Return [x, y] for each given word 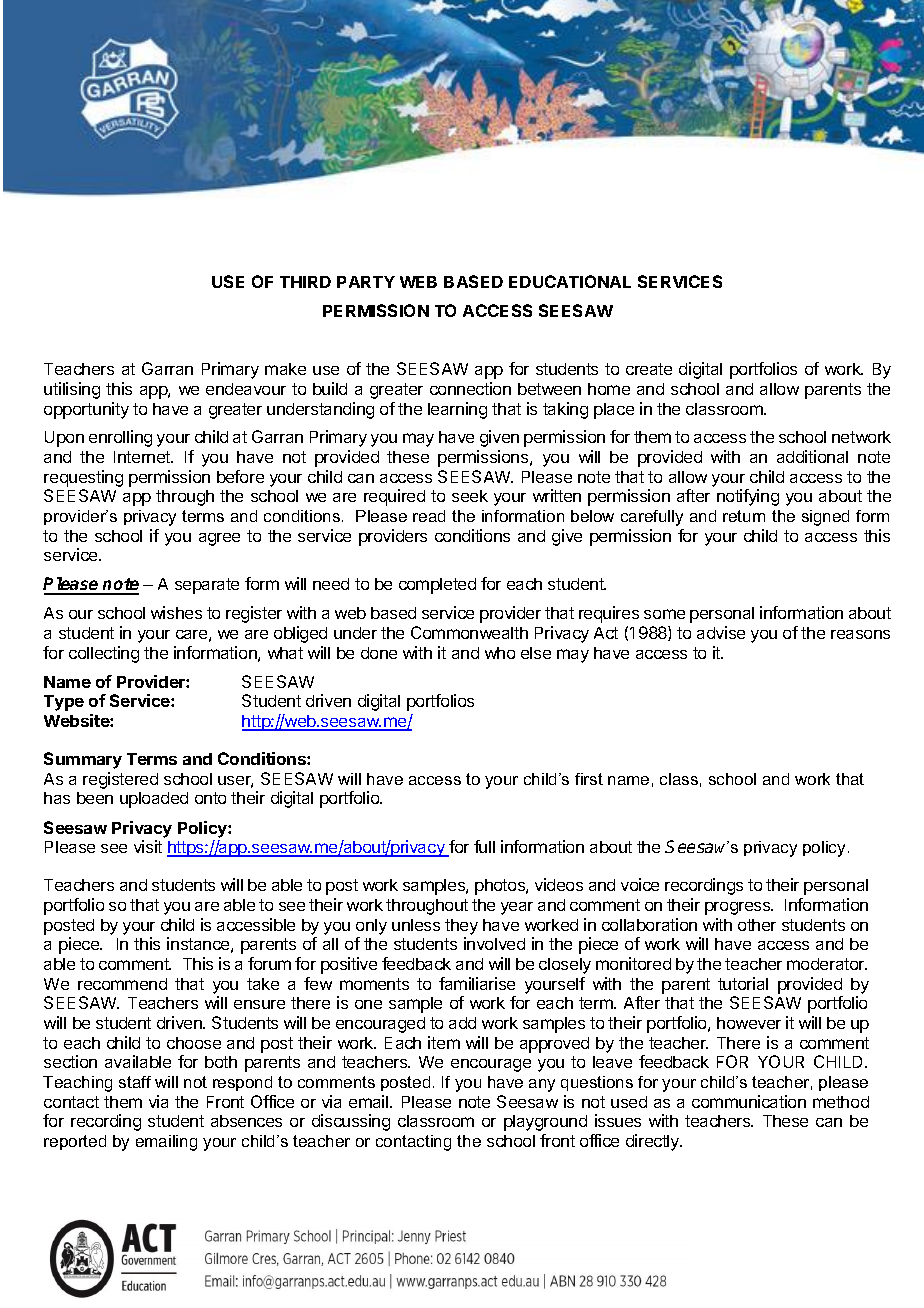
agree [219, 539]
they [461, 927]
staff [135, 1082]
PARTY [366, 282]
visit [148, 846]
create [649, 369]
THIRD [305, 282]
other [757, 925]
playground [545, 1123]
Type [64, 703]
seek [470, 496]
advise [721, 632]
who [500, 653]
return [744, 516]
